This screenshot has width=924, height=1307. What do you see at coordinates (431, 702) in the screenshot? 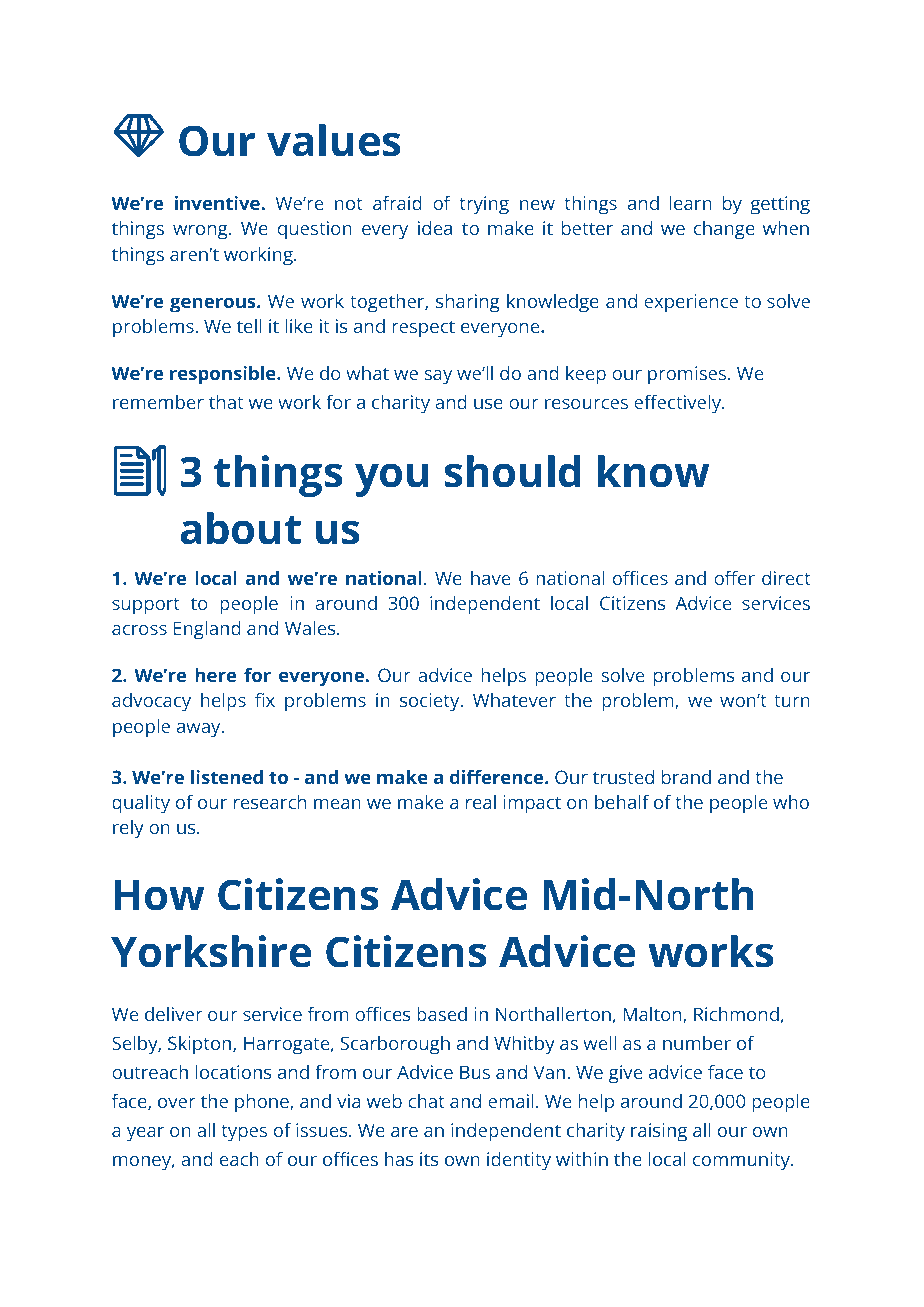
I see `society` at bounding box center [431, 702].
